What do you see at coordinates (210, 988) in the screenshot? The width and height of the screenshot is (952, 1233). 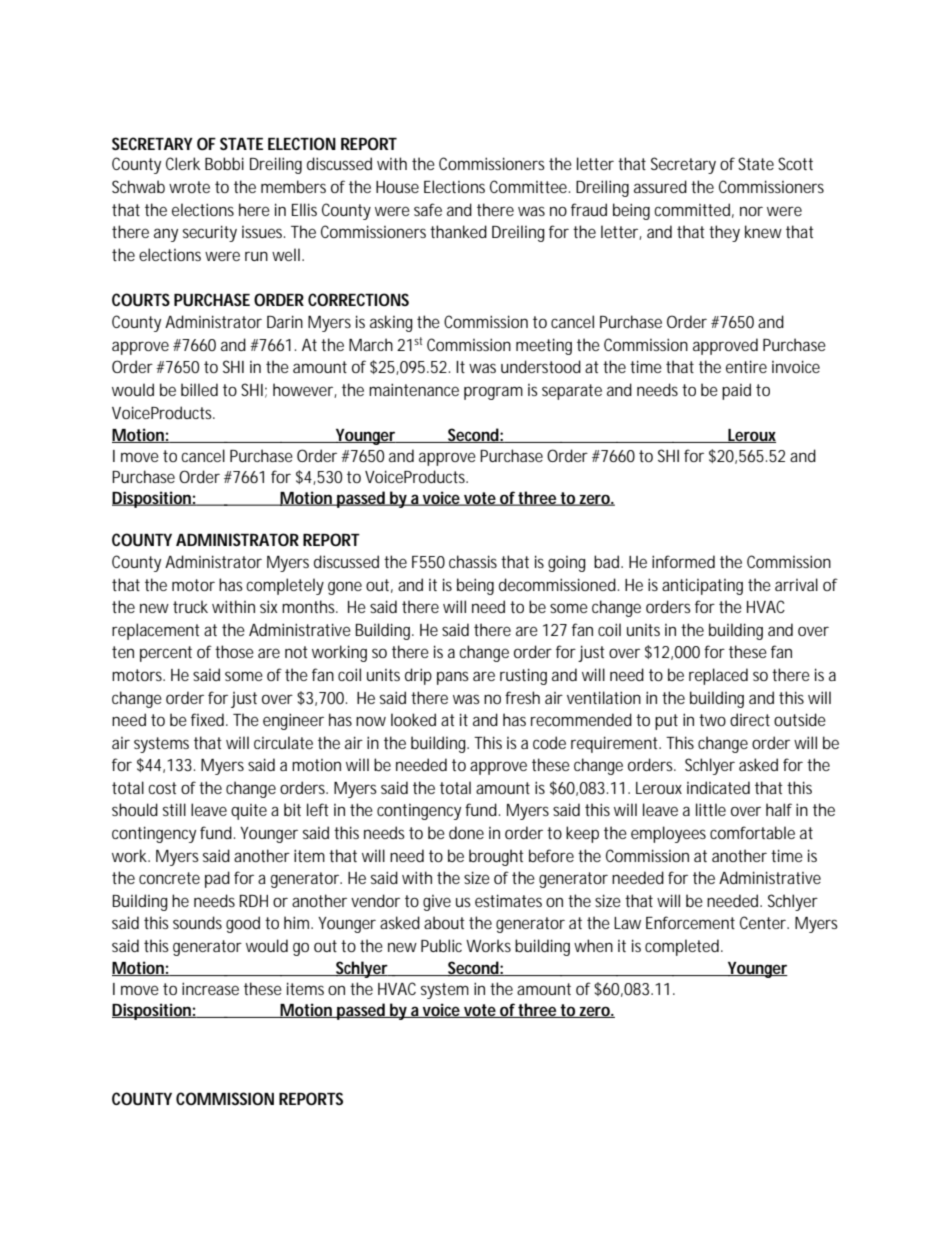 I see `increase` at bounding box center [210, 988].
